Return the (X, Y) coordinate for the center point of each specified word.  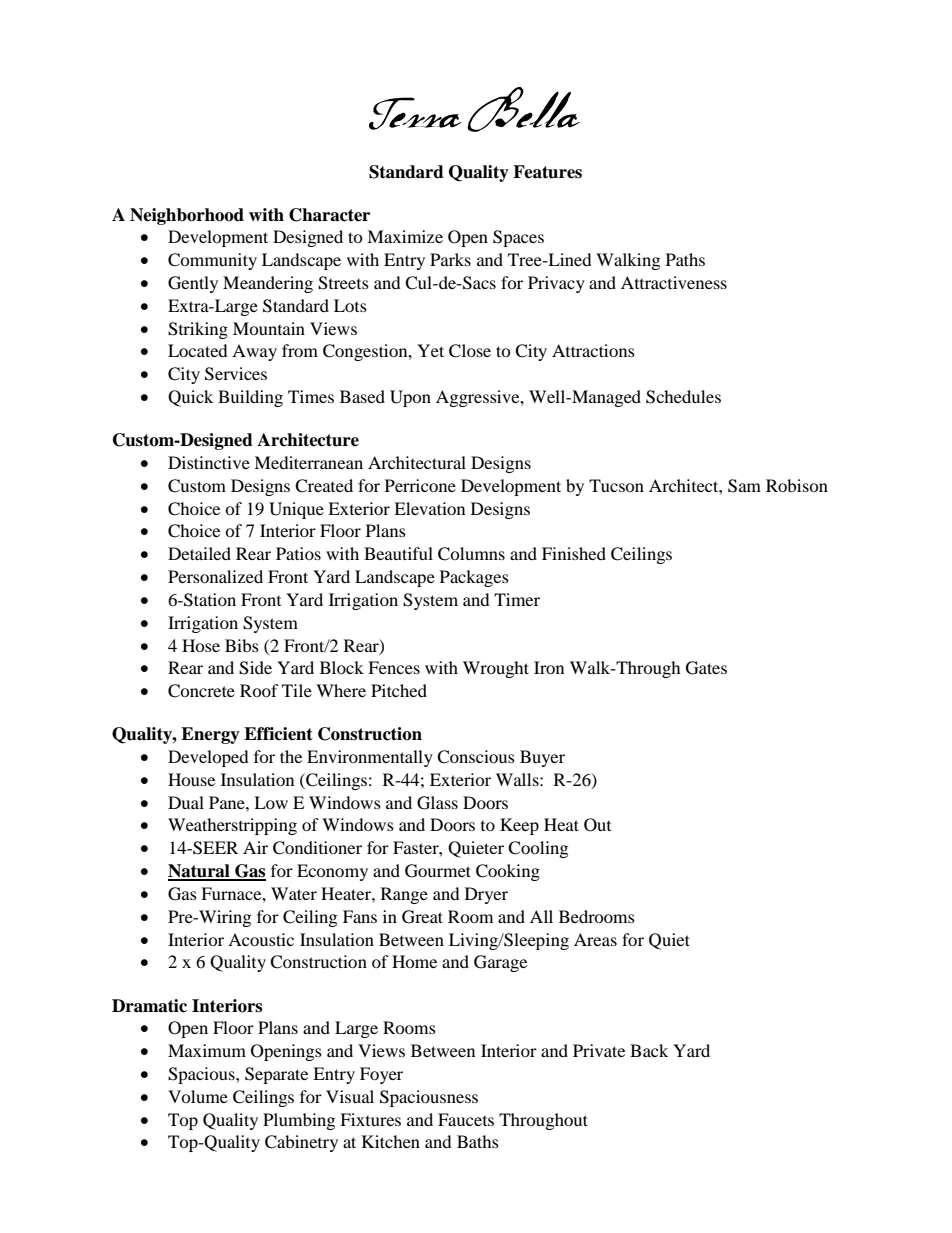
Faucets (466, 1119)
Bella (523, 109)
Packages (474, 578)
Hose (201, 645)
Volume (198, 1096)
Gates (706, 668)
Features (547, 172)
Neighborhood (187, 216)
